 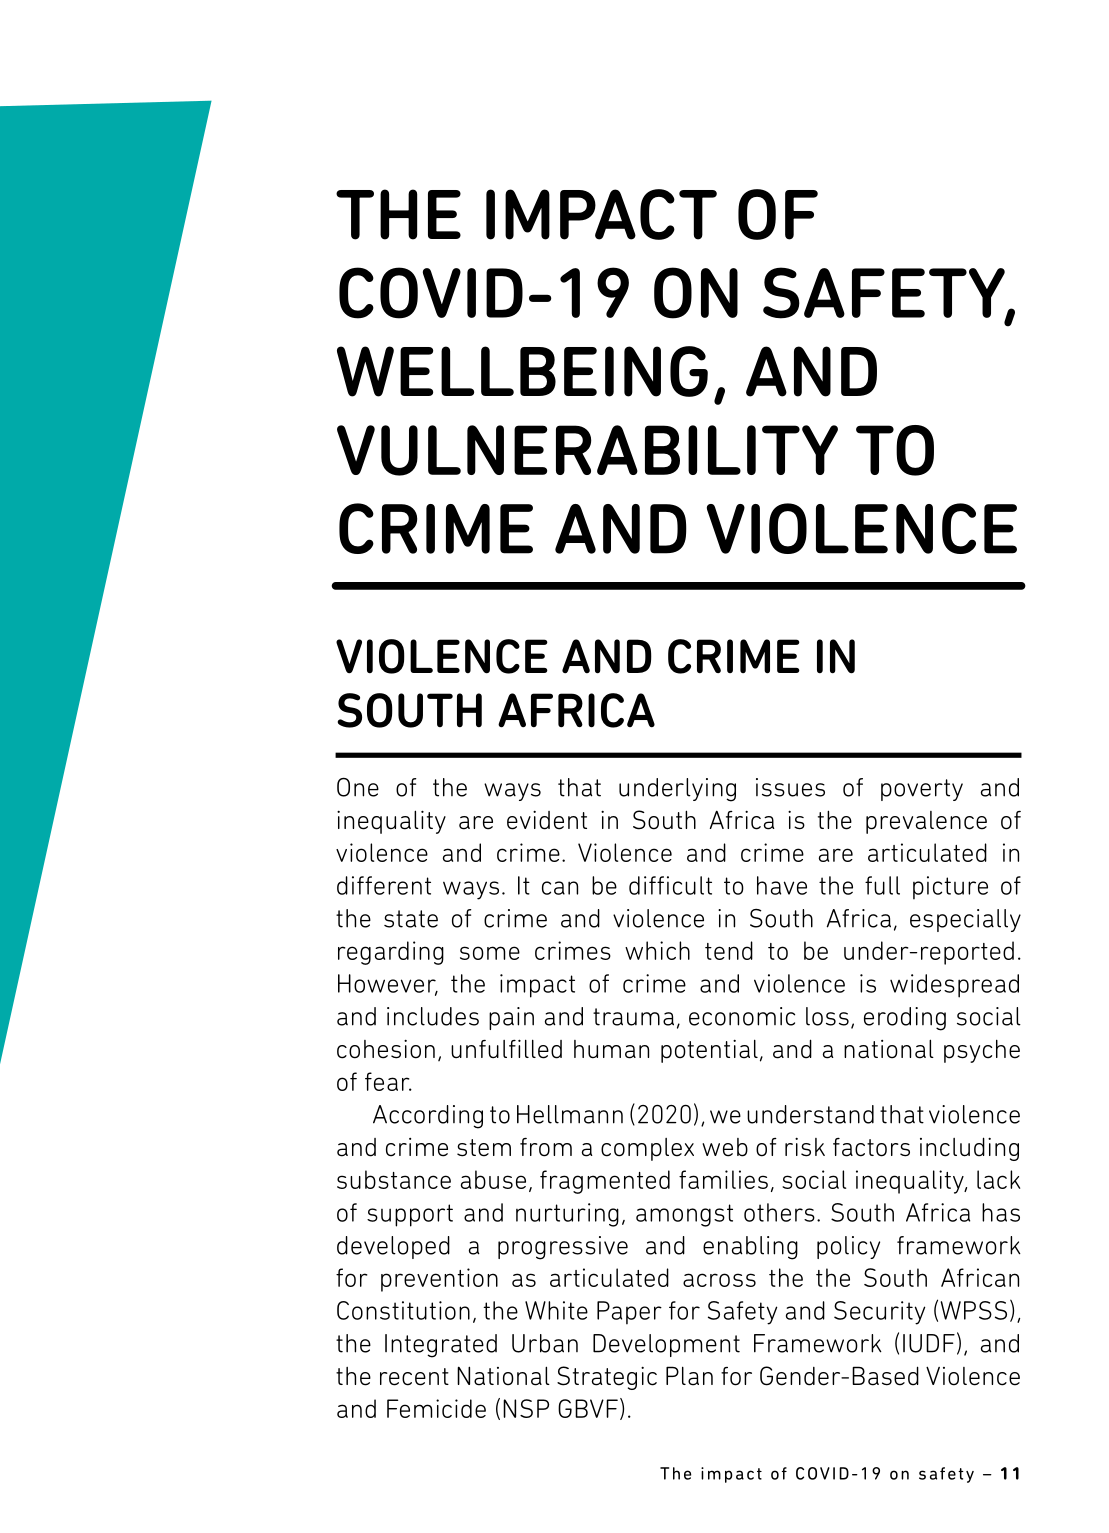 What do you see at coordinates (647, 1149) in the page?
I see `complex` at bounding box center [647, 1149].
